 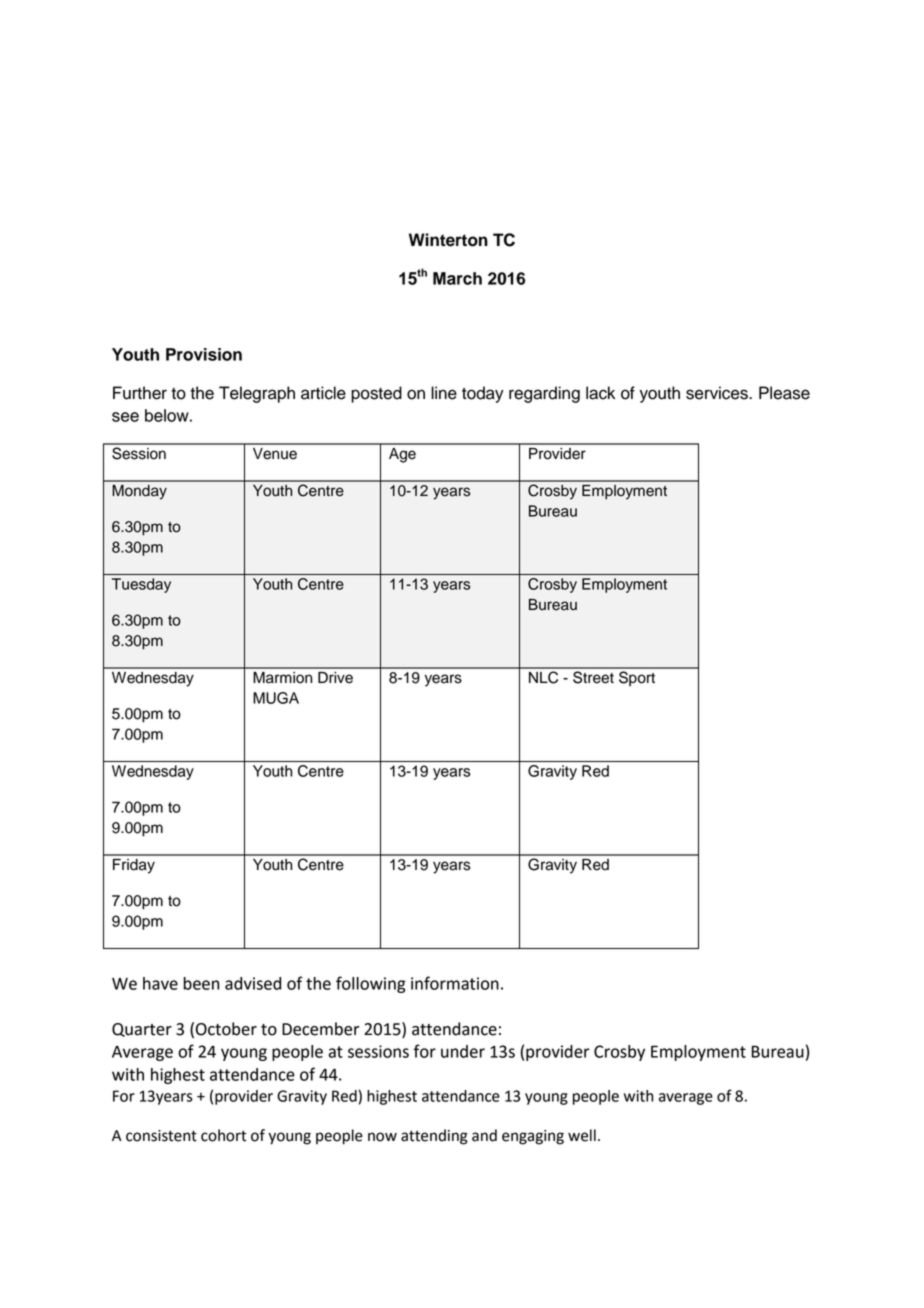 What do you see at coordinates (201, 983) in the screenshot?
I see `been` at bounding box center [201, 983].
